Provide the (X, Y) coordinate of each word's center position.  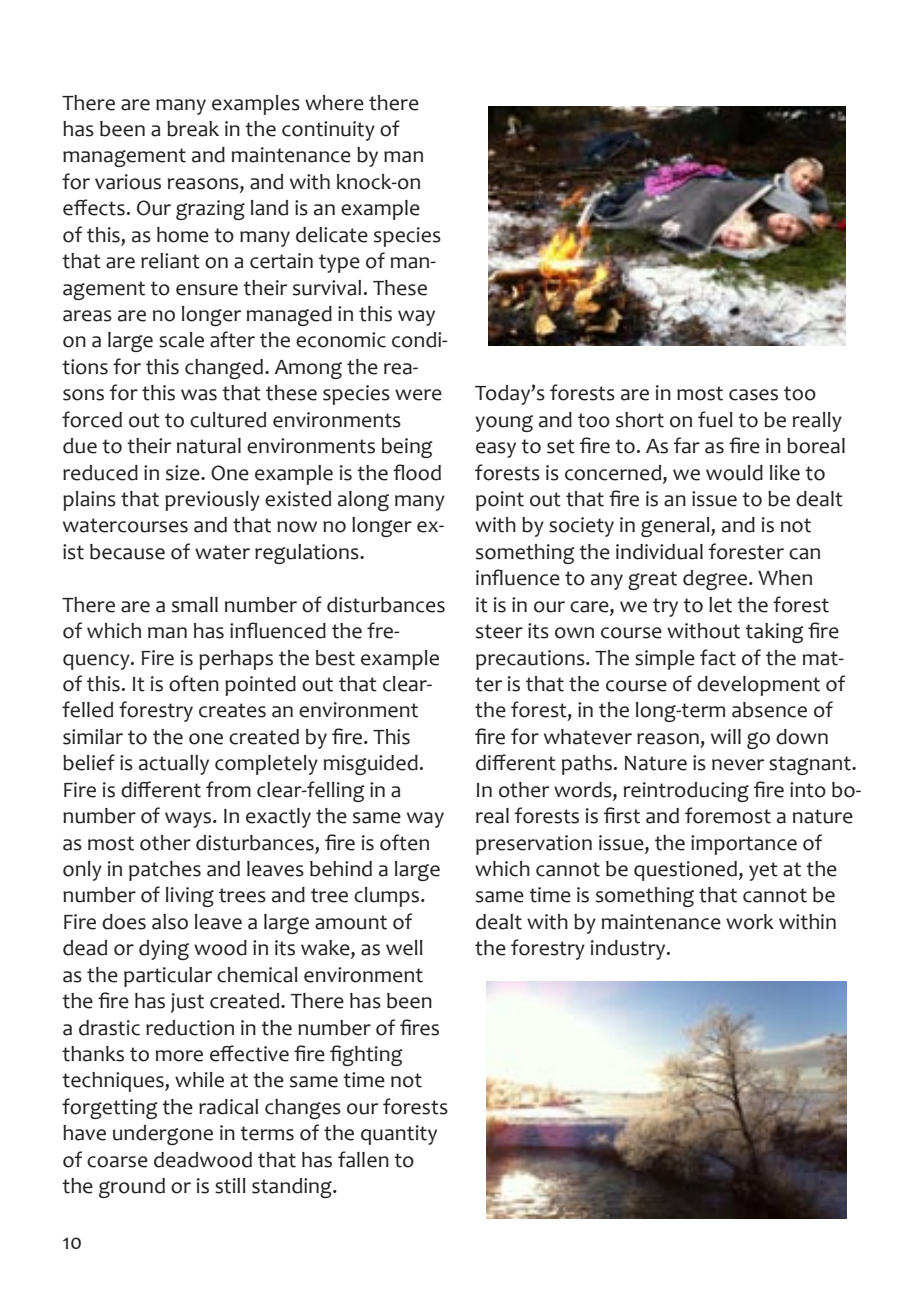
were (418, 395)
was (199, 395)
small (195, 605)
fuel (715, 419)
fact (718, 657)
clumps (388, 897)
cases (753, 395)
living (190, 897)
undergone (163, 1135)
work (750, 922)
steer (499, 631)
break (193, 129)
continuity (328, 131)
